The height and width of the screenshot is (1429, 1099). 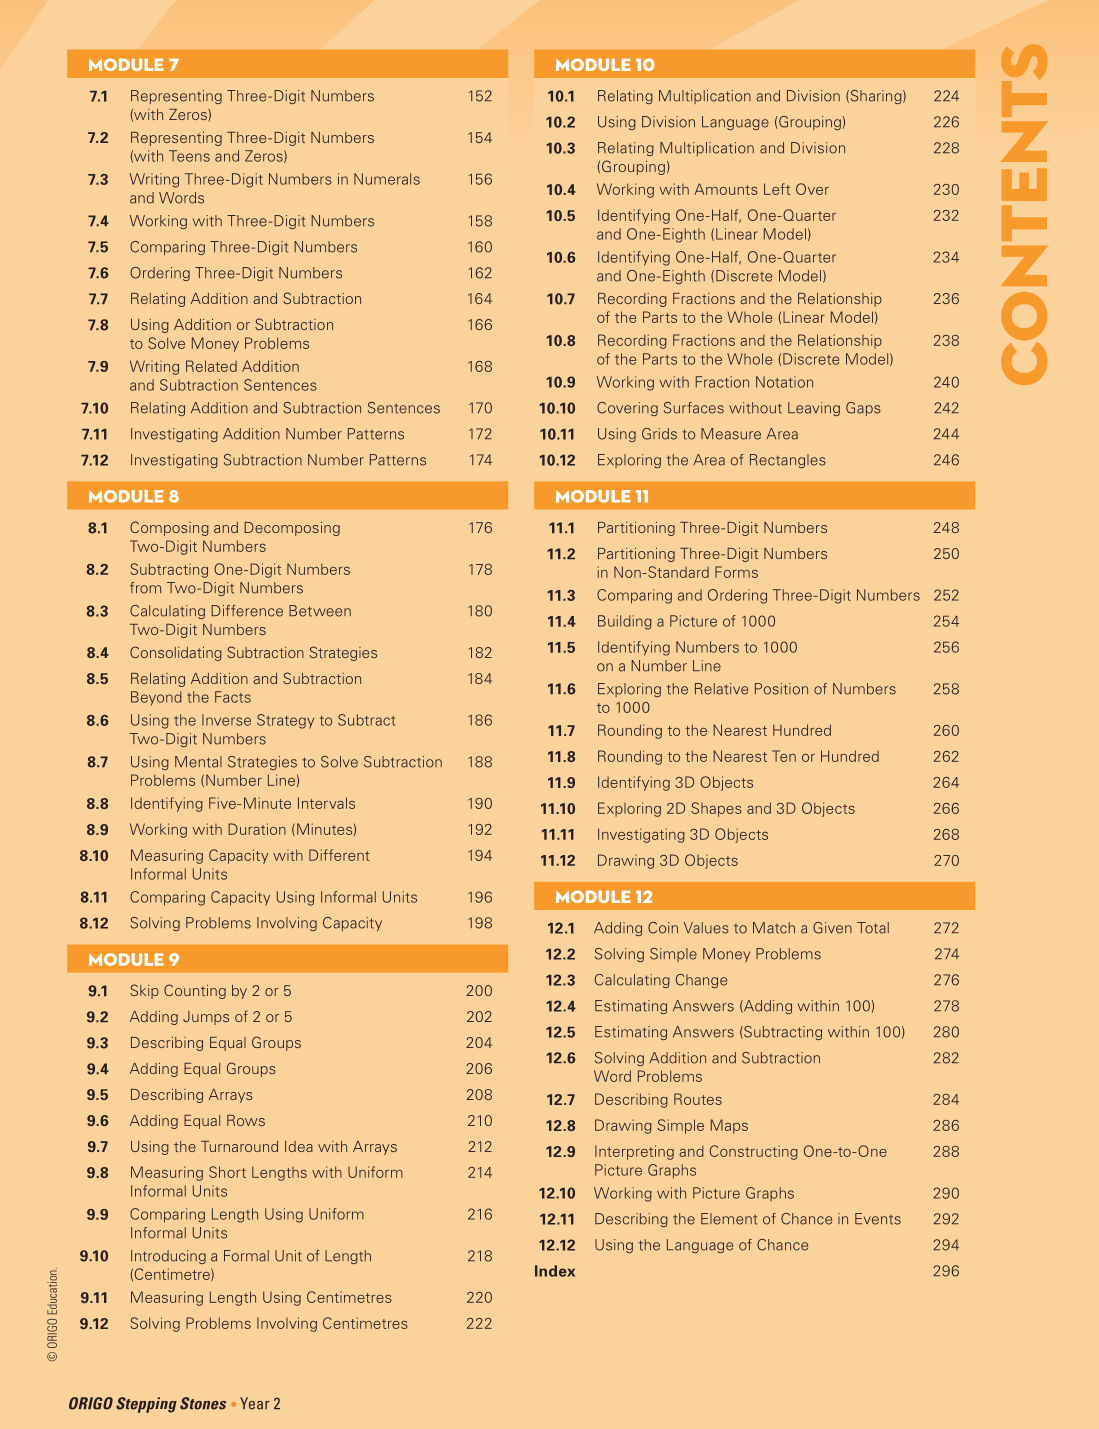 What do you see at coordinates (777, 189) in the screenshot?
I see `Left` at bounding box center [777, 189].
